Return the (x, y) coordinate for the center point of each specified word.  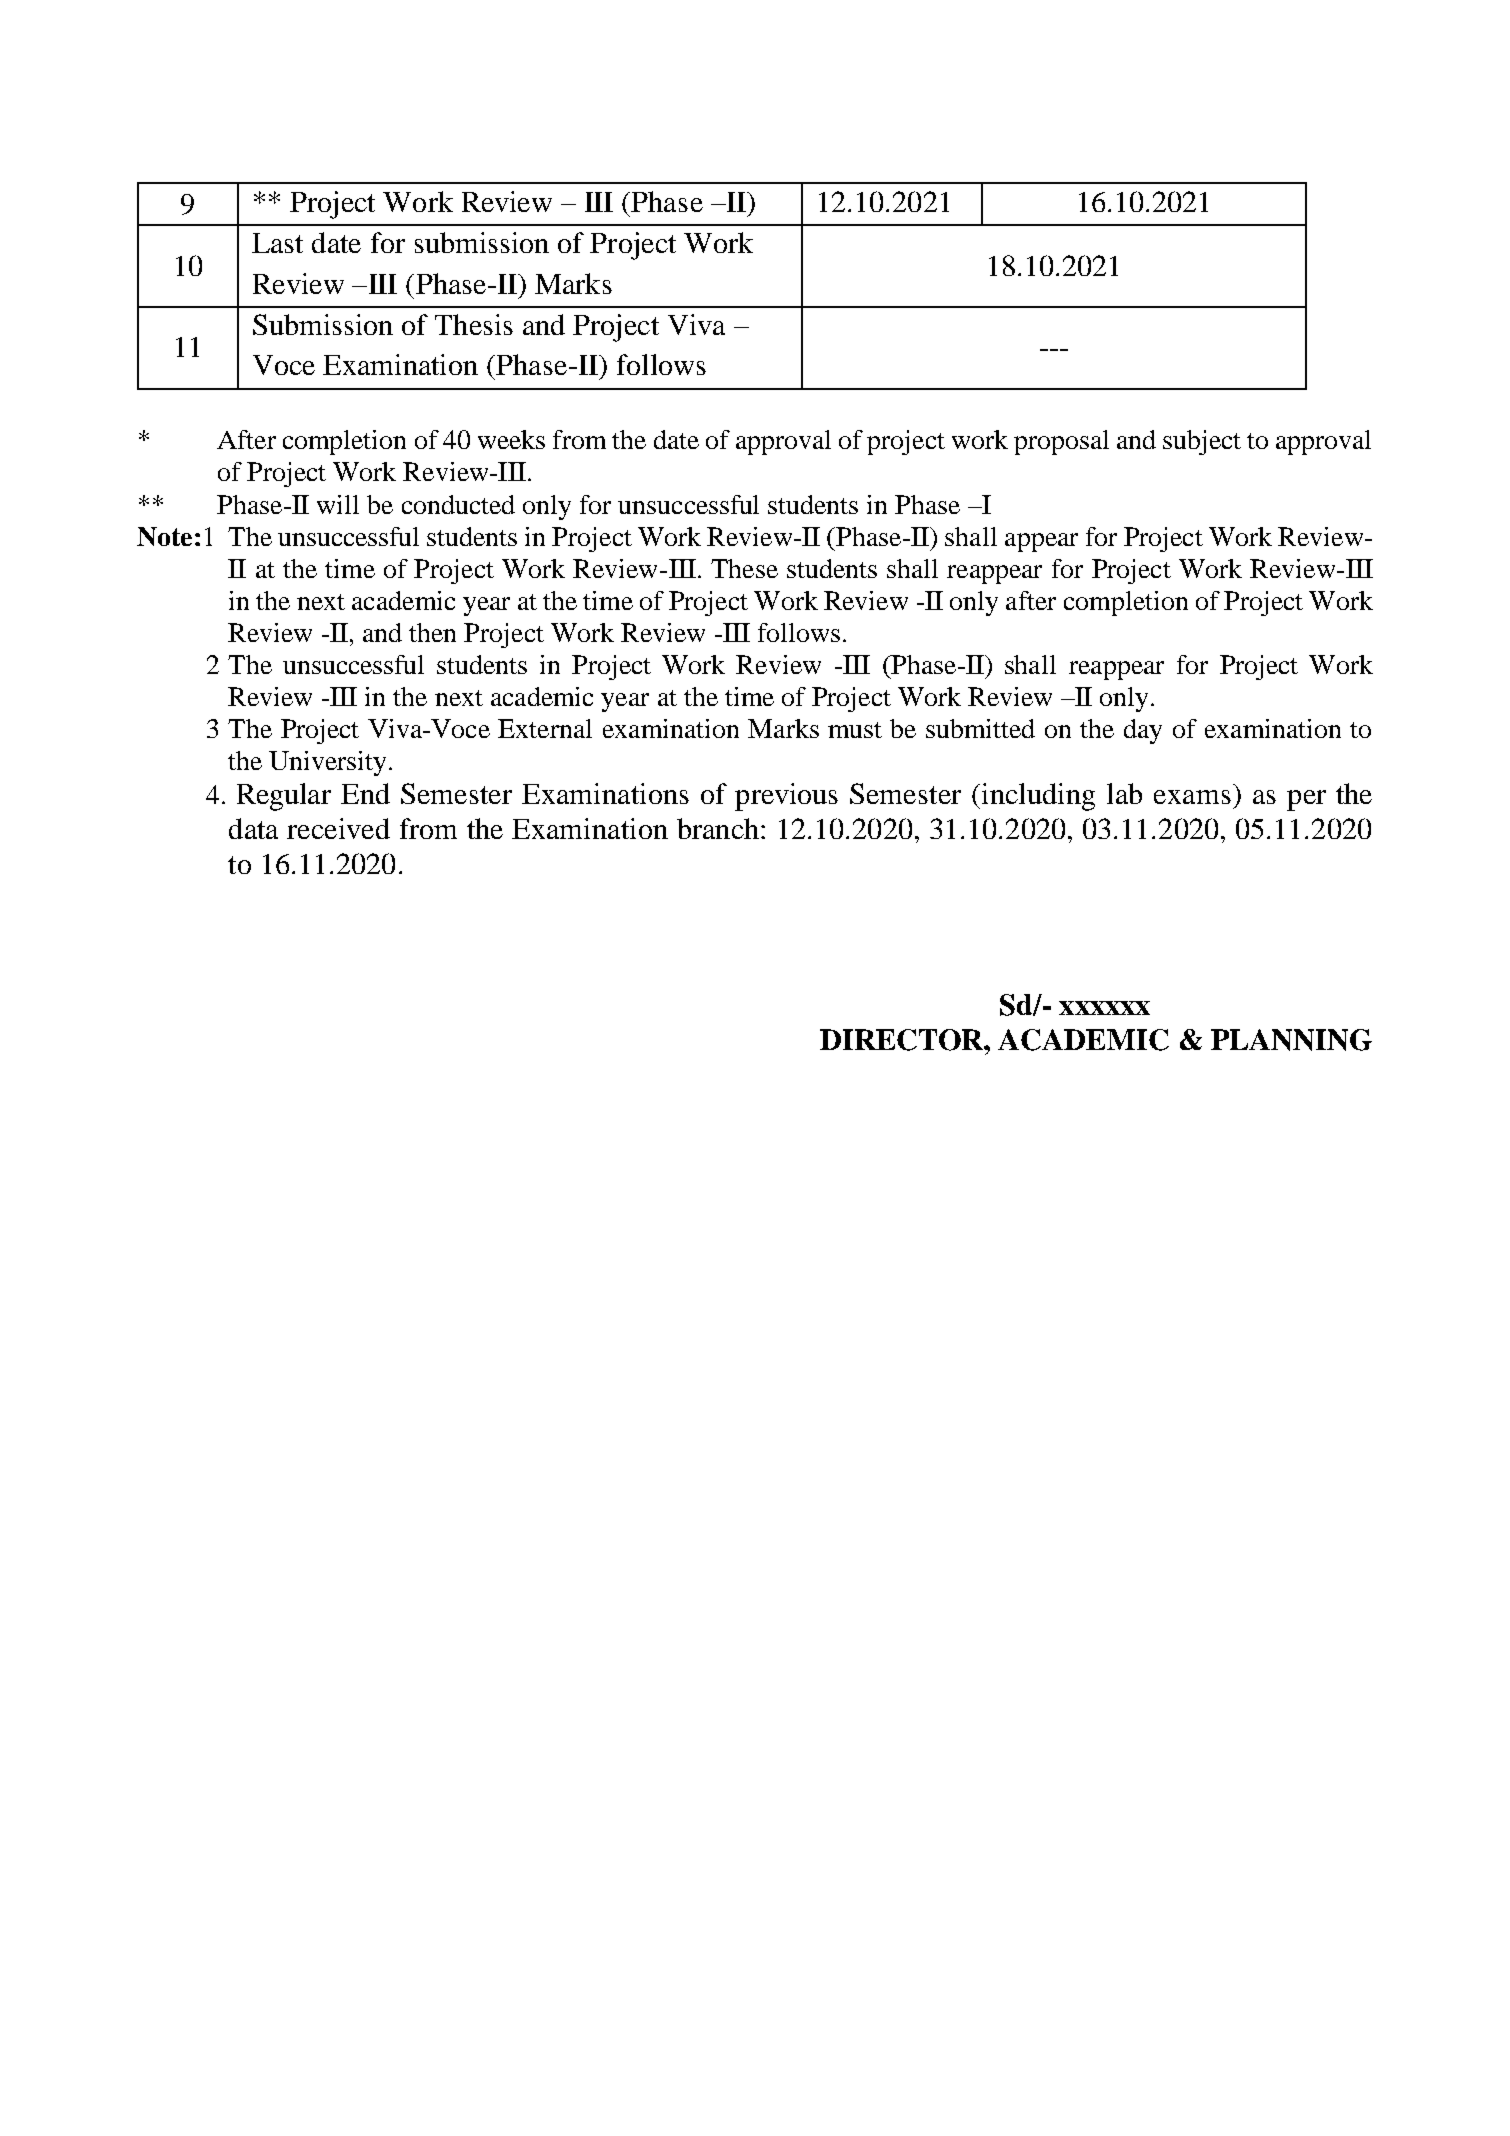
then (432, 632)
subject (1202, 442)
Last (277, 243)
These (744, 568)
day (1143, 731)
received (338, 828)
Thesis (474, 324)
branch (718, 828)
